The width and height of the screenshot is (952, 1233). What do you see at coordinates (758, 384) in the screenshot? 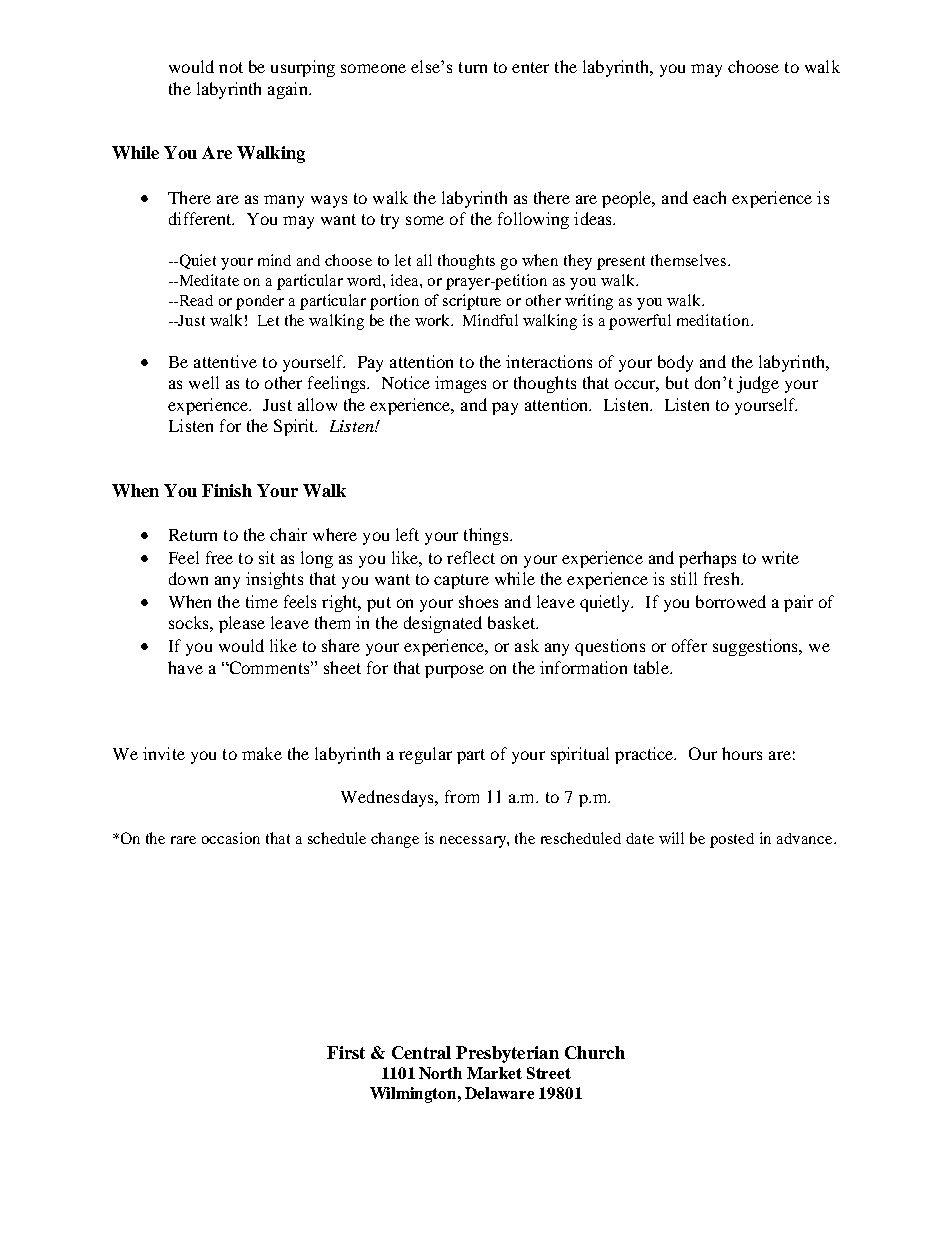
I see `judge` at bounding box center [758, 384].
